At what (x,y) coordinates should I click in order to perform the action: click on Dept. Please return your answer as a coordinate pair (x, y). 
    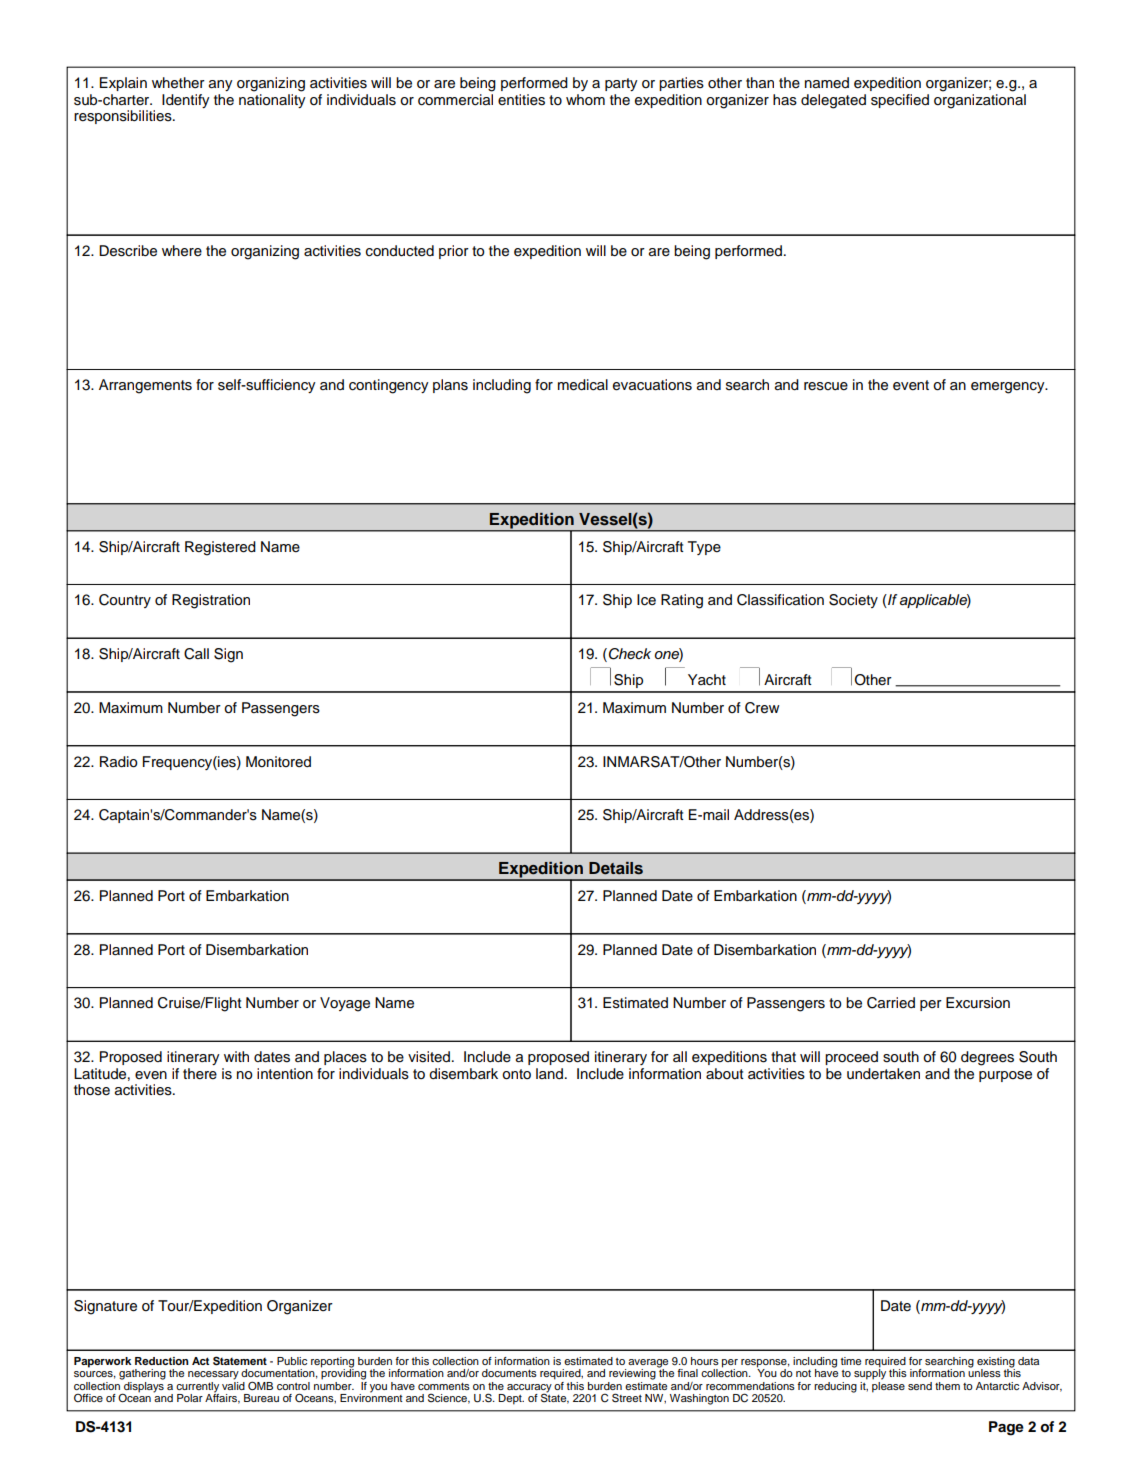
    Looking at the image, I should click on (511, 1399).
